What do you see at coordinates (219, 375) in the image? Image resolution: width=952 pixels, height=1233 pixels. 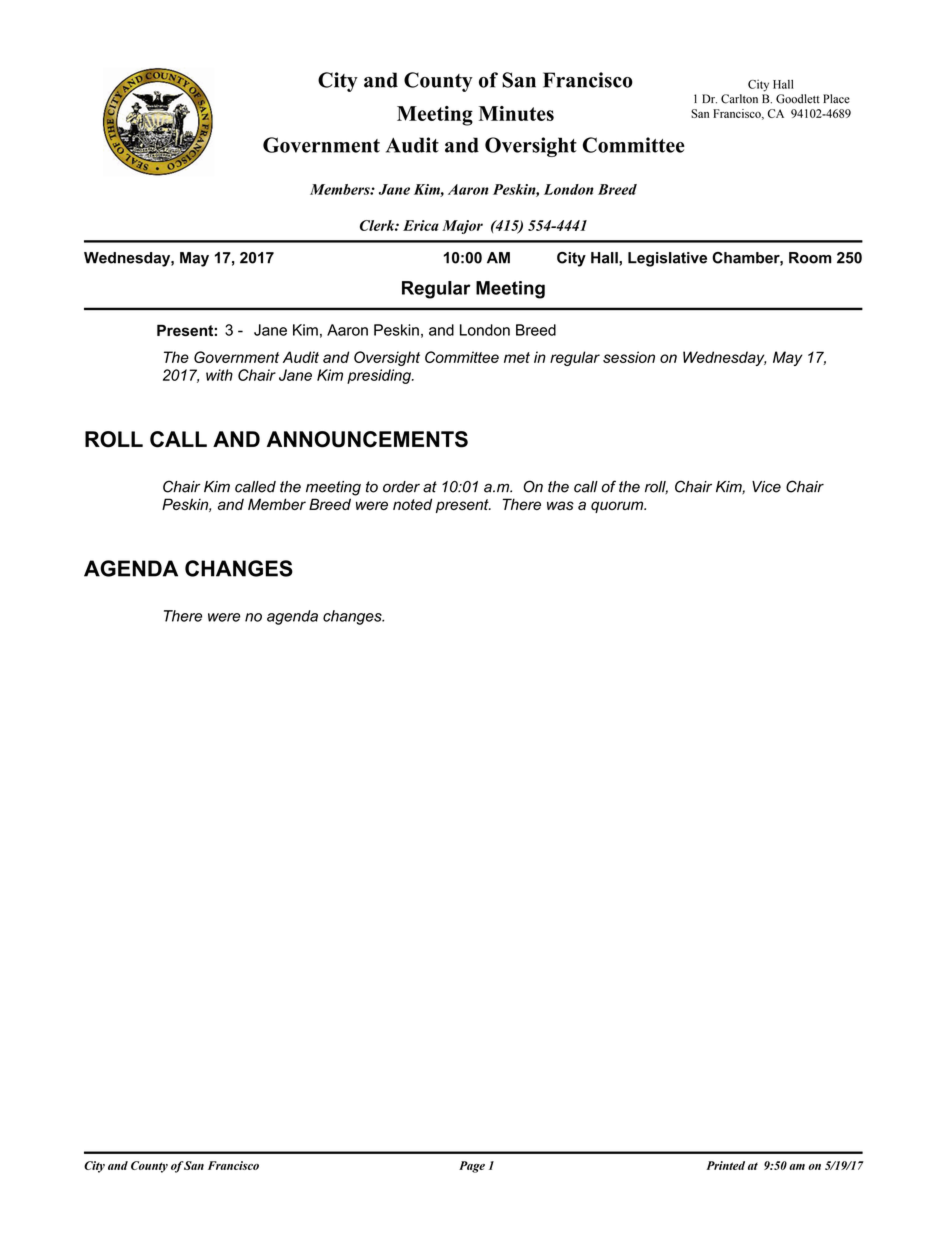 I see `with` at bounding box center [219, 375].
